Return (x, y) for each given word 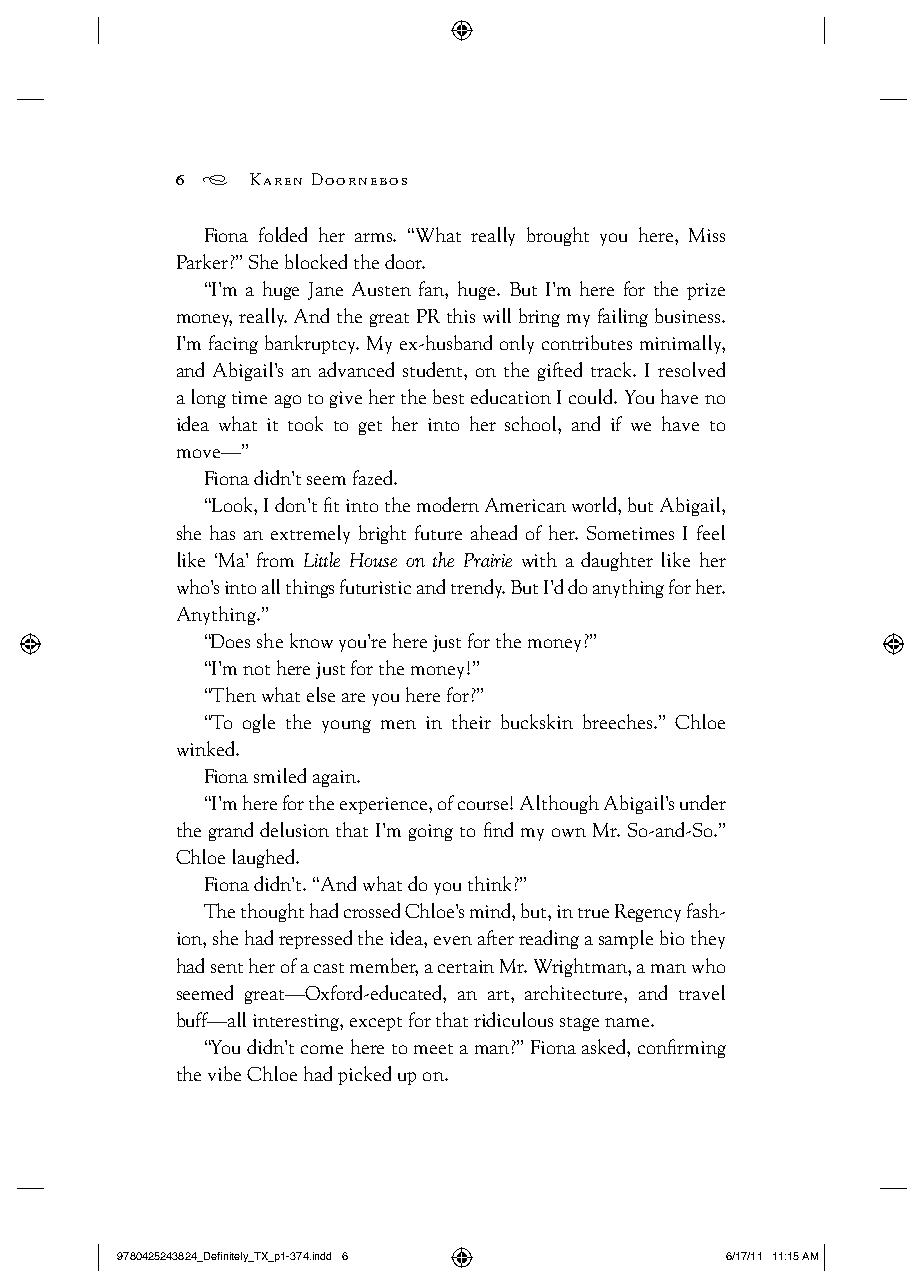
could (592, 396)
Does (230, 641)
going (431, 832)
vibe (224, 1073)
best (448, 396)
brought (558, 236)
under (703, 802)
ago (288, 401)
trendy (478, 588)
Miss (707, 235)
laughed (265, 858)
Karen (276, 179)
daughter (617, 561)
